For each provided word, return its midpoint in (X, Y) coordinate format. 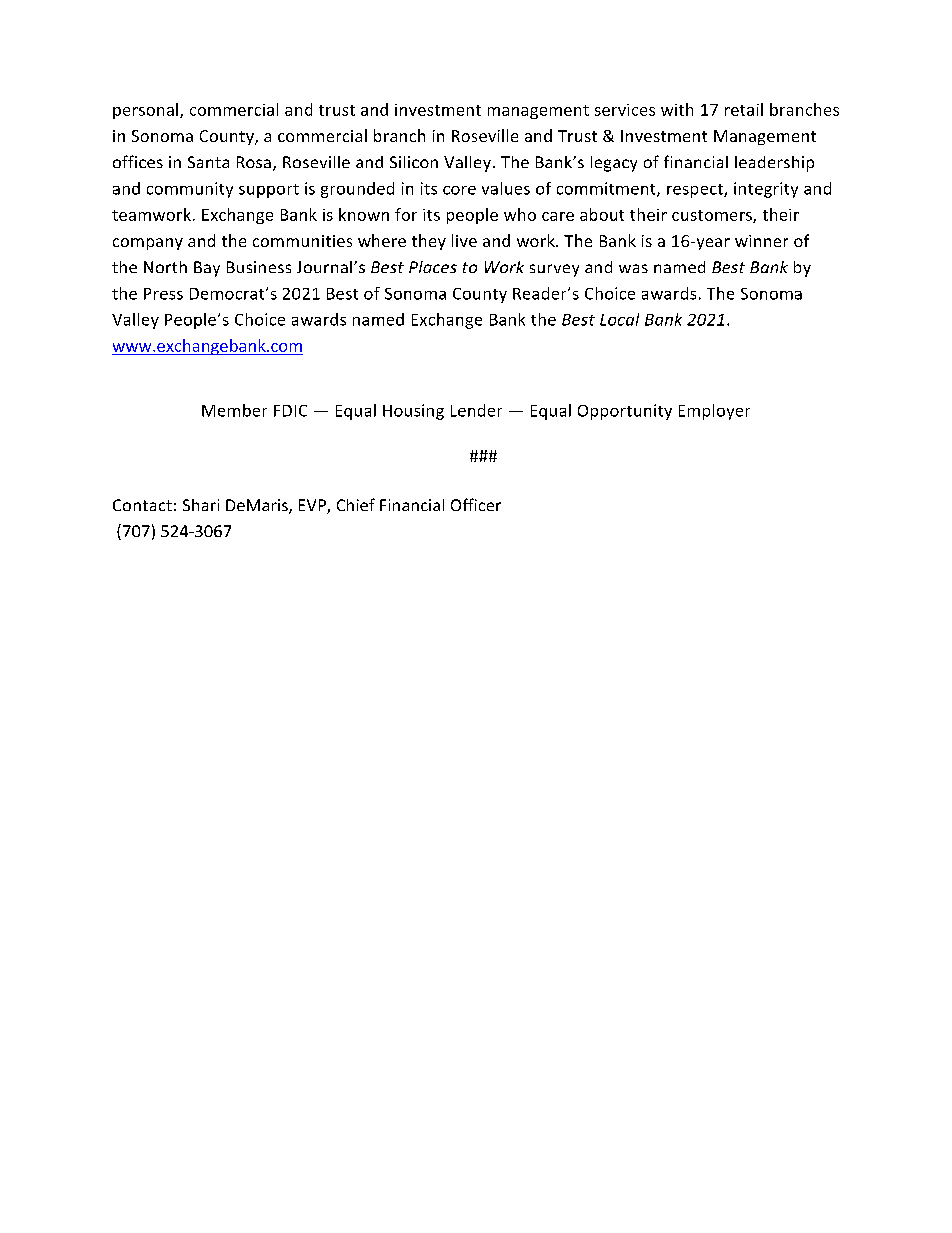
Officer (476, 504)
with (677, 109)
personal (145, 111)
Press (163, 294)
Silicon (414, 162)
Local (619, 319)
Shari (201, 505)
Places (433, 267)
